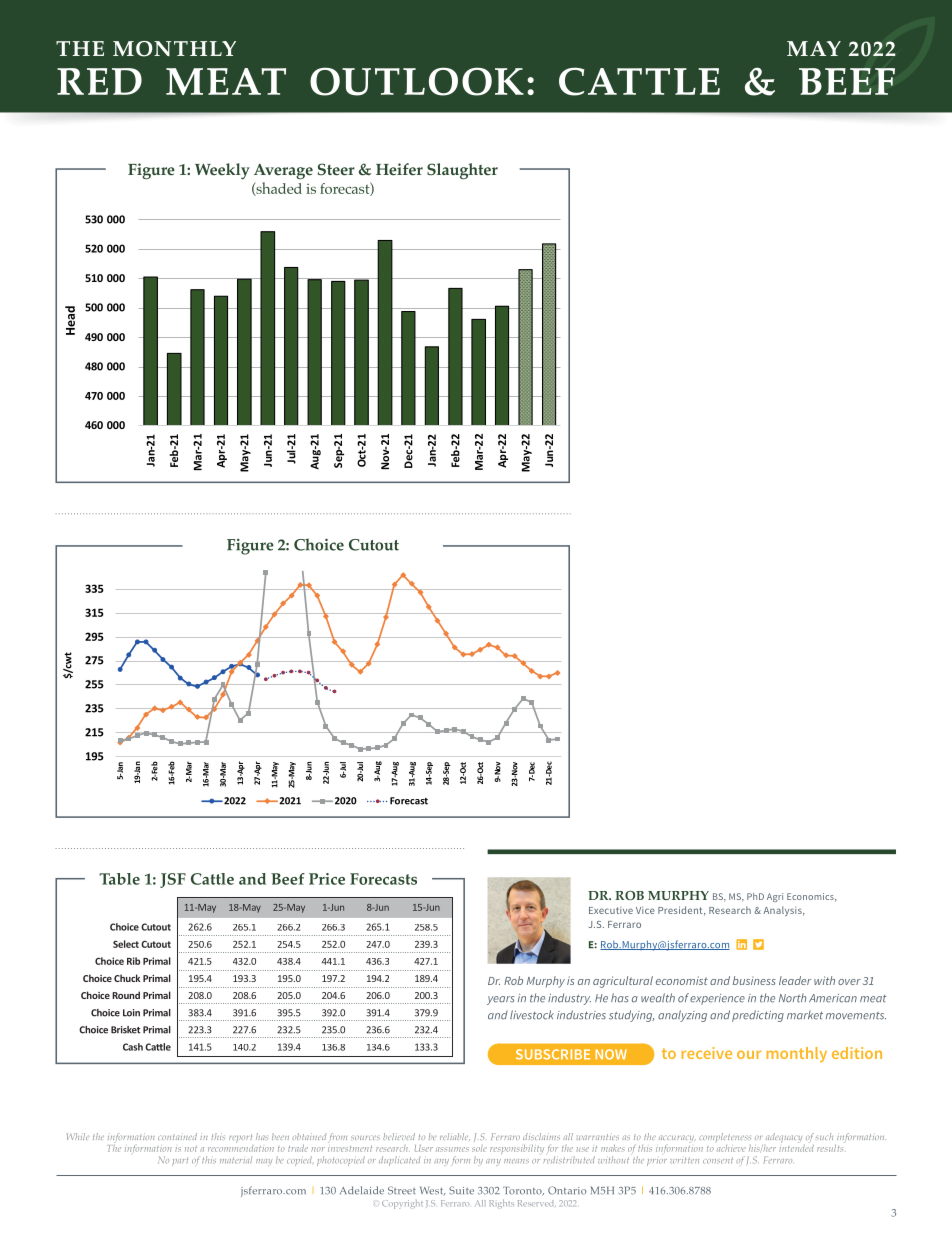  What do you see at coordinates (327, 879) in the image?
I see `Price` at bounding box center [327, 879].
